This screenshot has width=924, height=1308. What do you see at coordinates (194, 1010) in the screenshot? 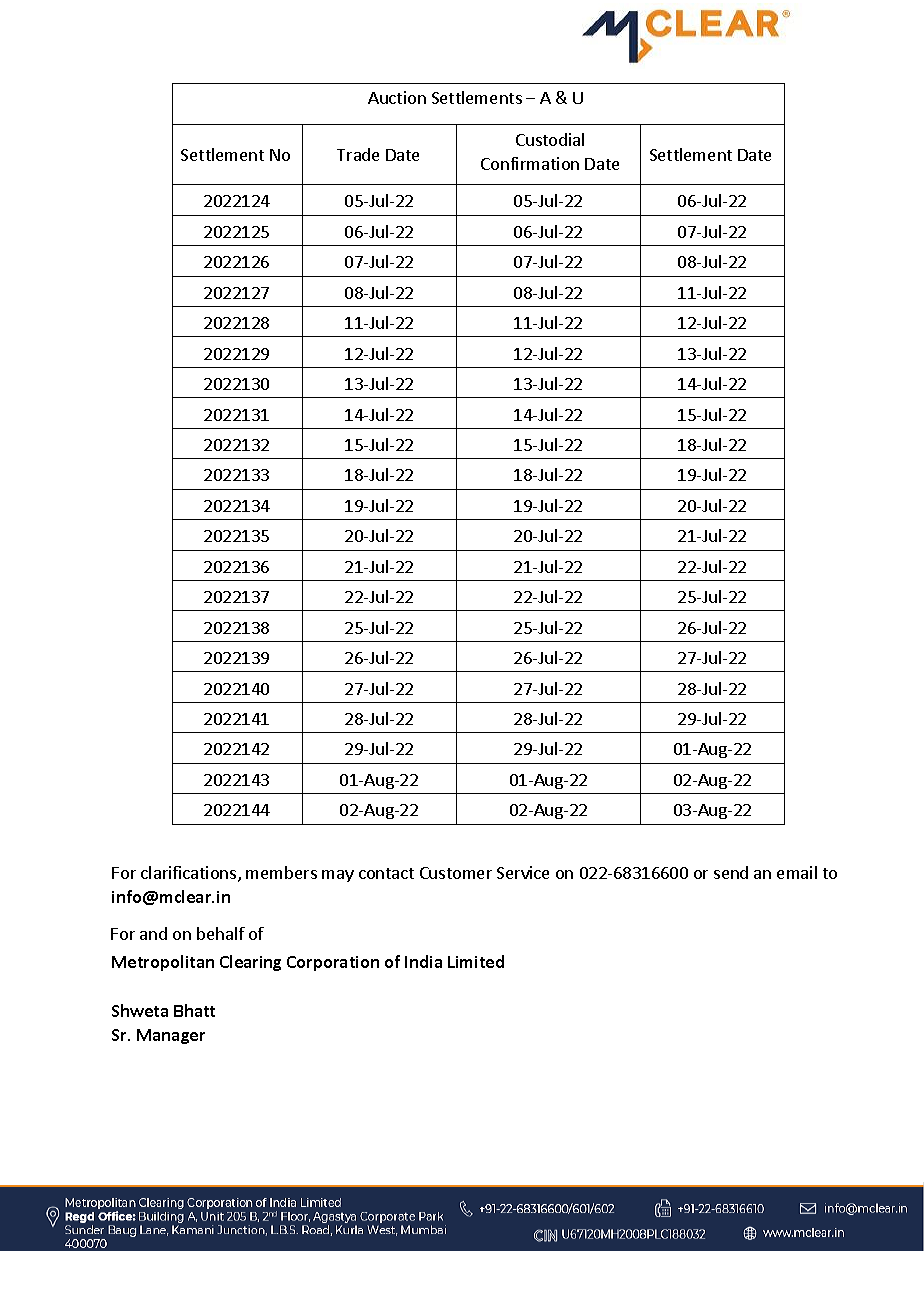
I see `Bhatt` at bounding box center [194, 1010].
